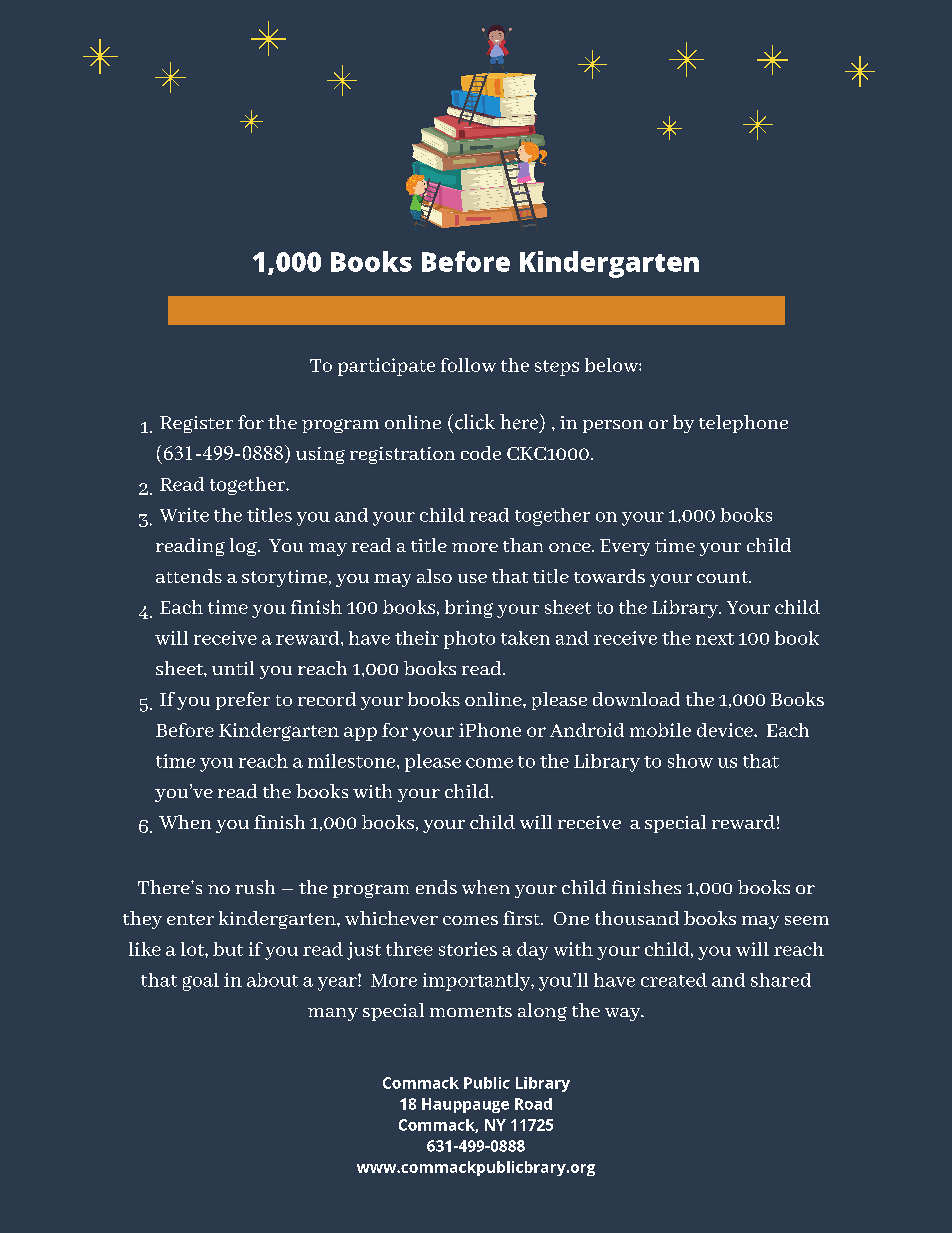  What do you see at coordinates (469, 609) in the document?
I see `bring` at bounding box center [469, 609].
